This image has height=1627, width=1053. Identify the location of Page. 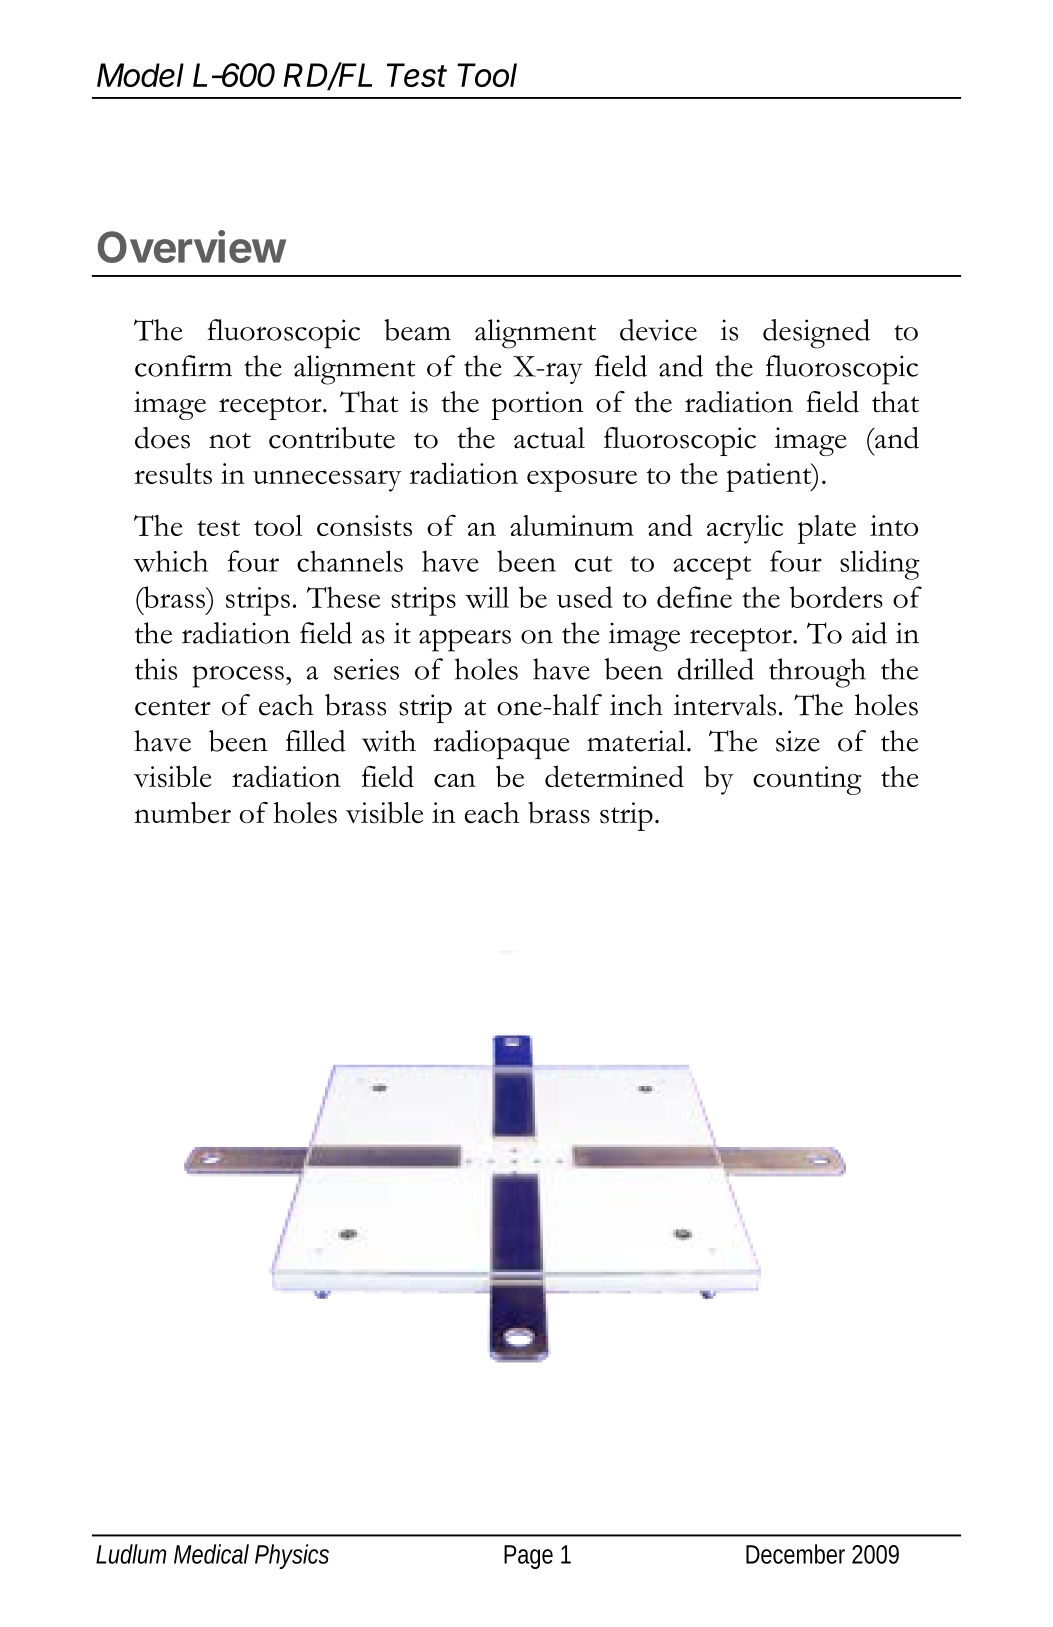
(528, 1557).
